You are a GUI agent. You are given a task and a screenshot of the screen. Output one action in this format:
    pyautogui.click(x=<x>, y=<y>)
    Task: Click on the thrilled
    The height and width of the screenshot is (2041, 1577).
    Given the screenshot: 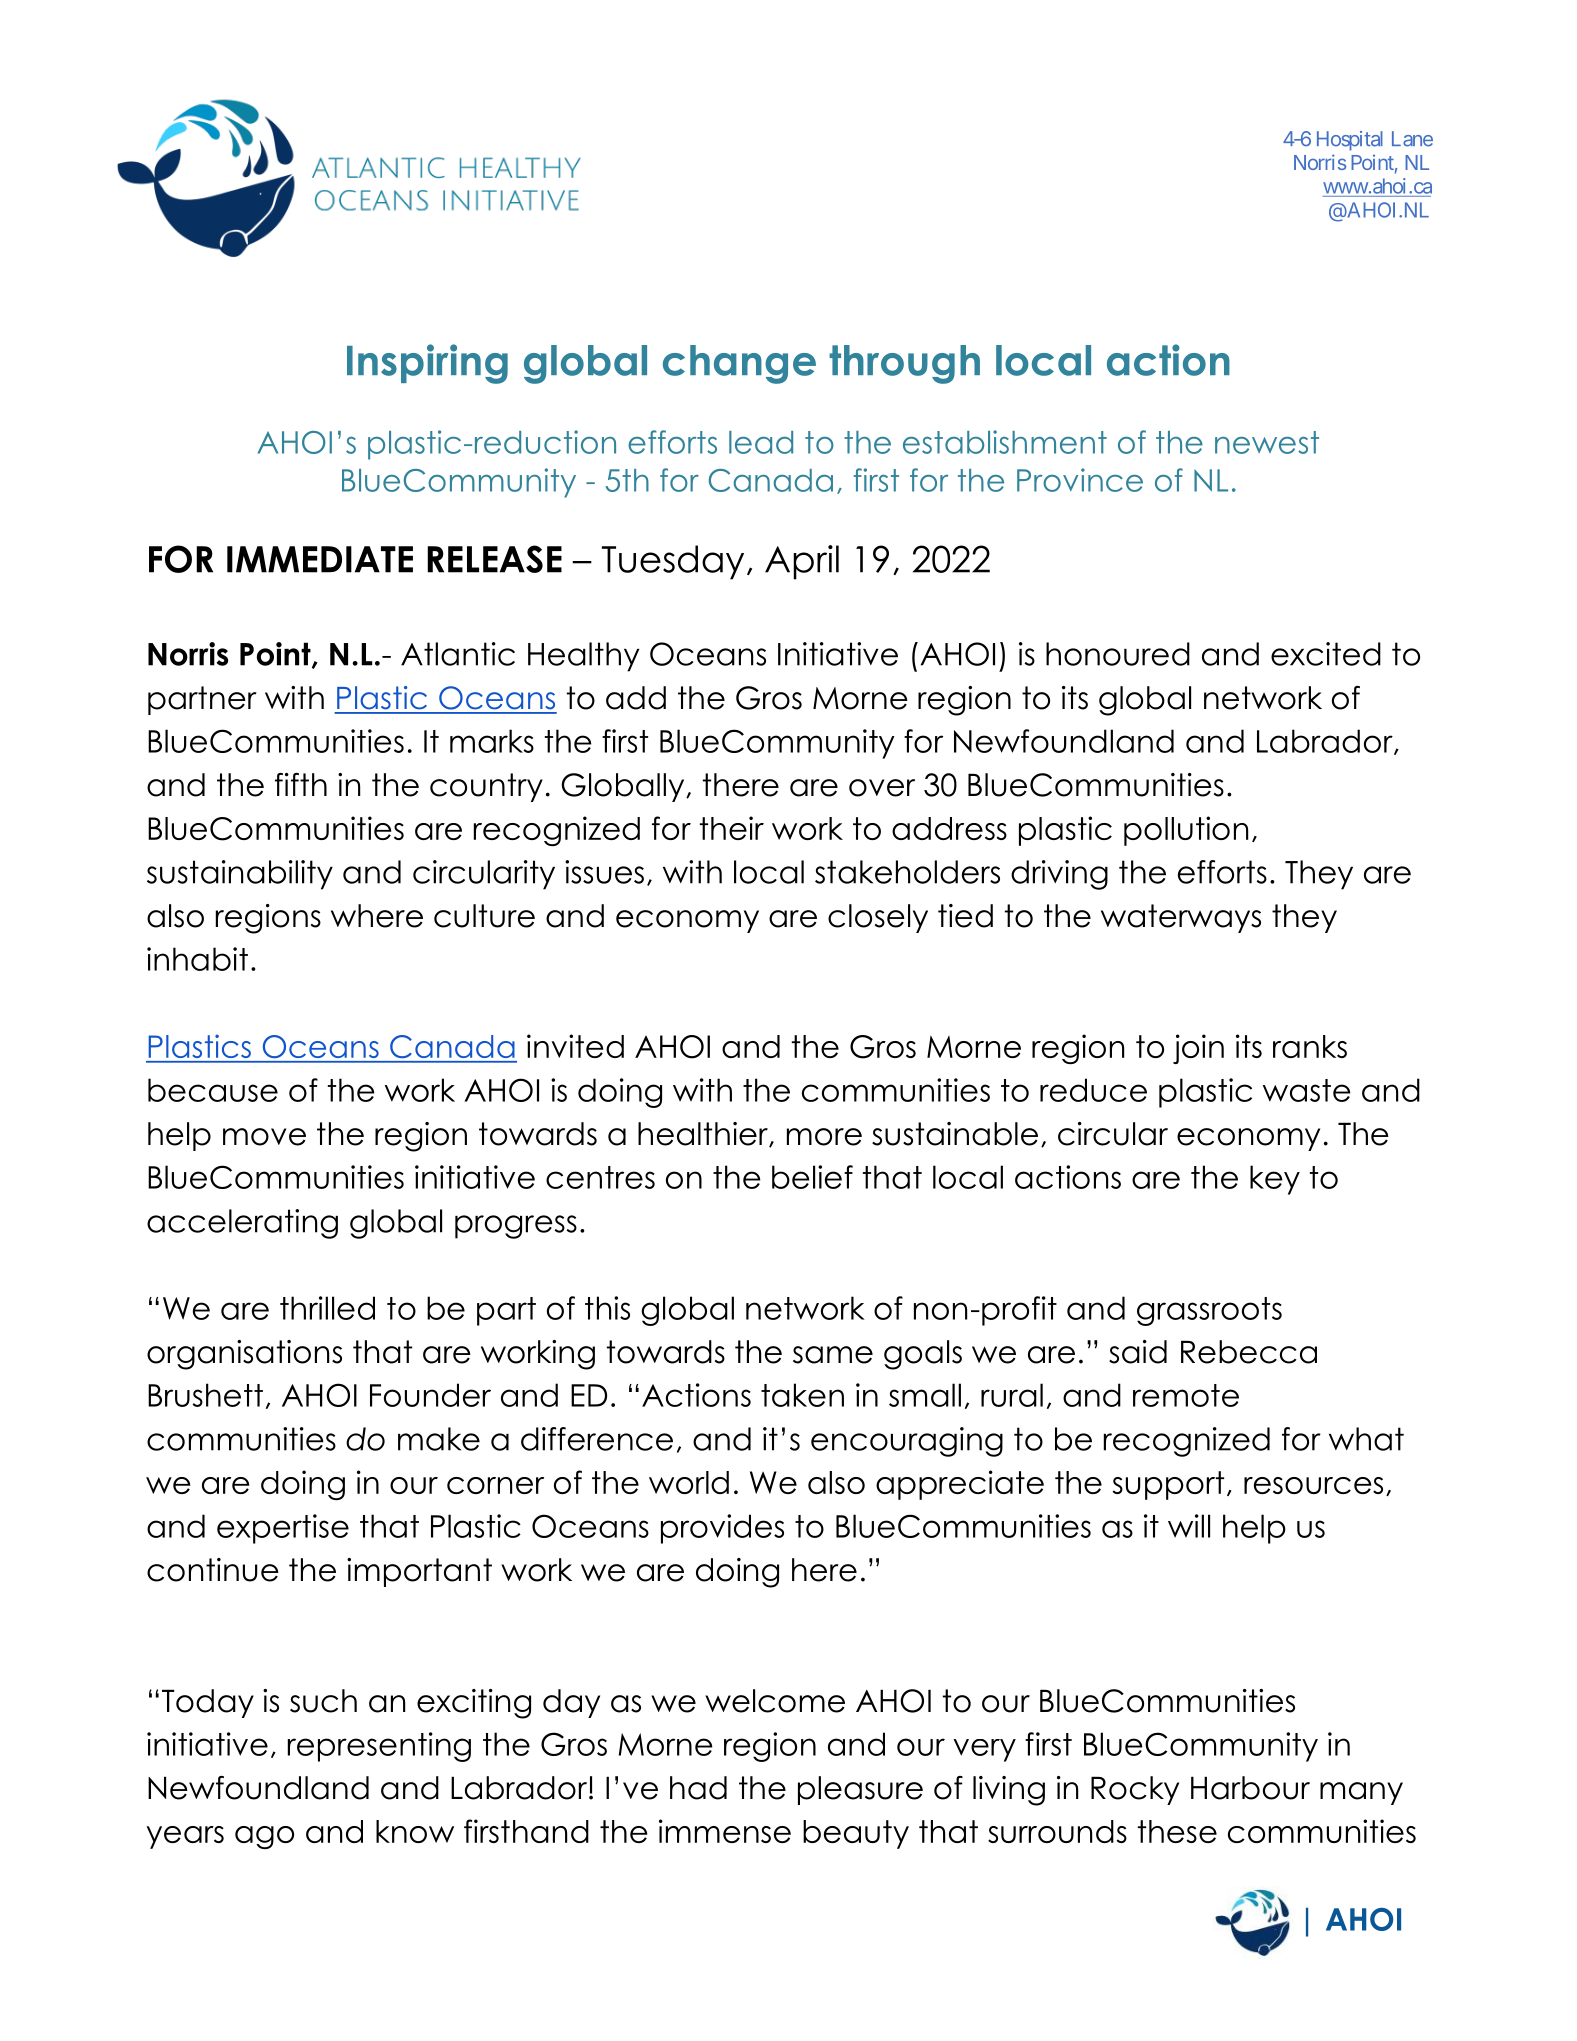 What is the action you would take?
    pyautogui.click(x=327, y=1308)
